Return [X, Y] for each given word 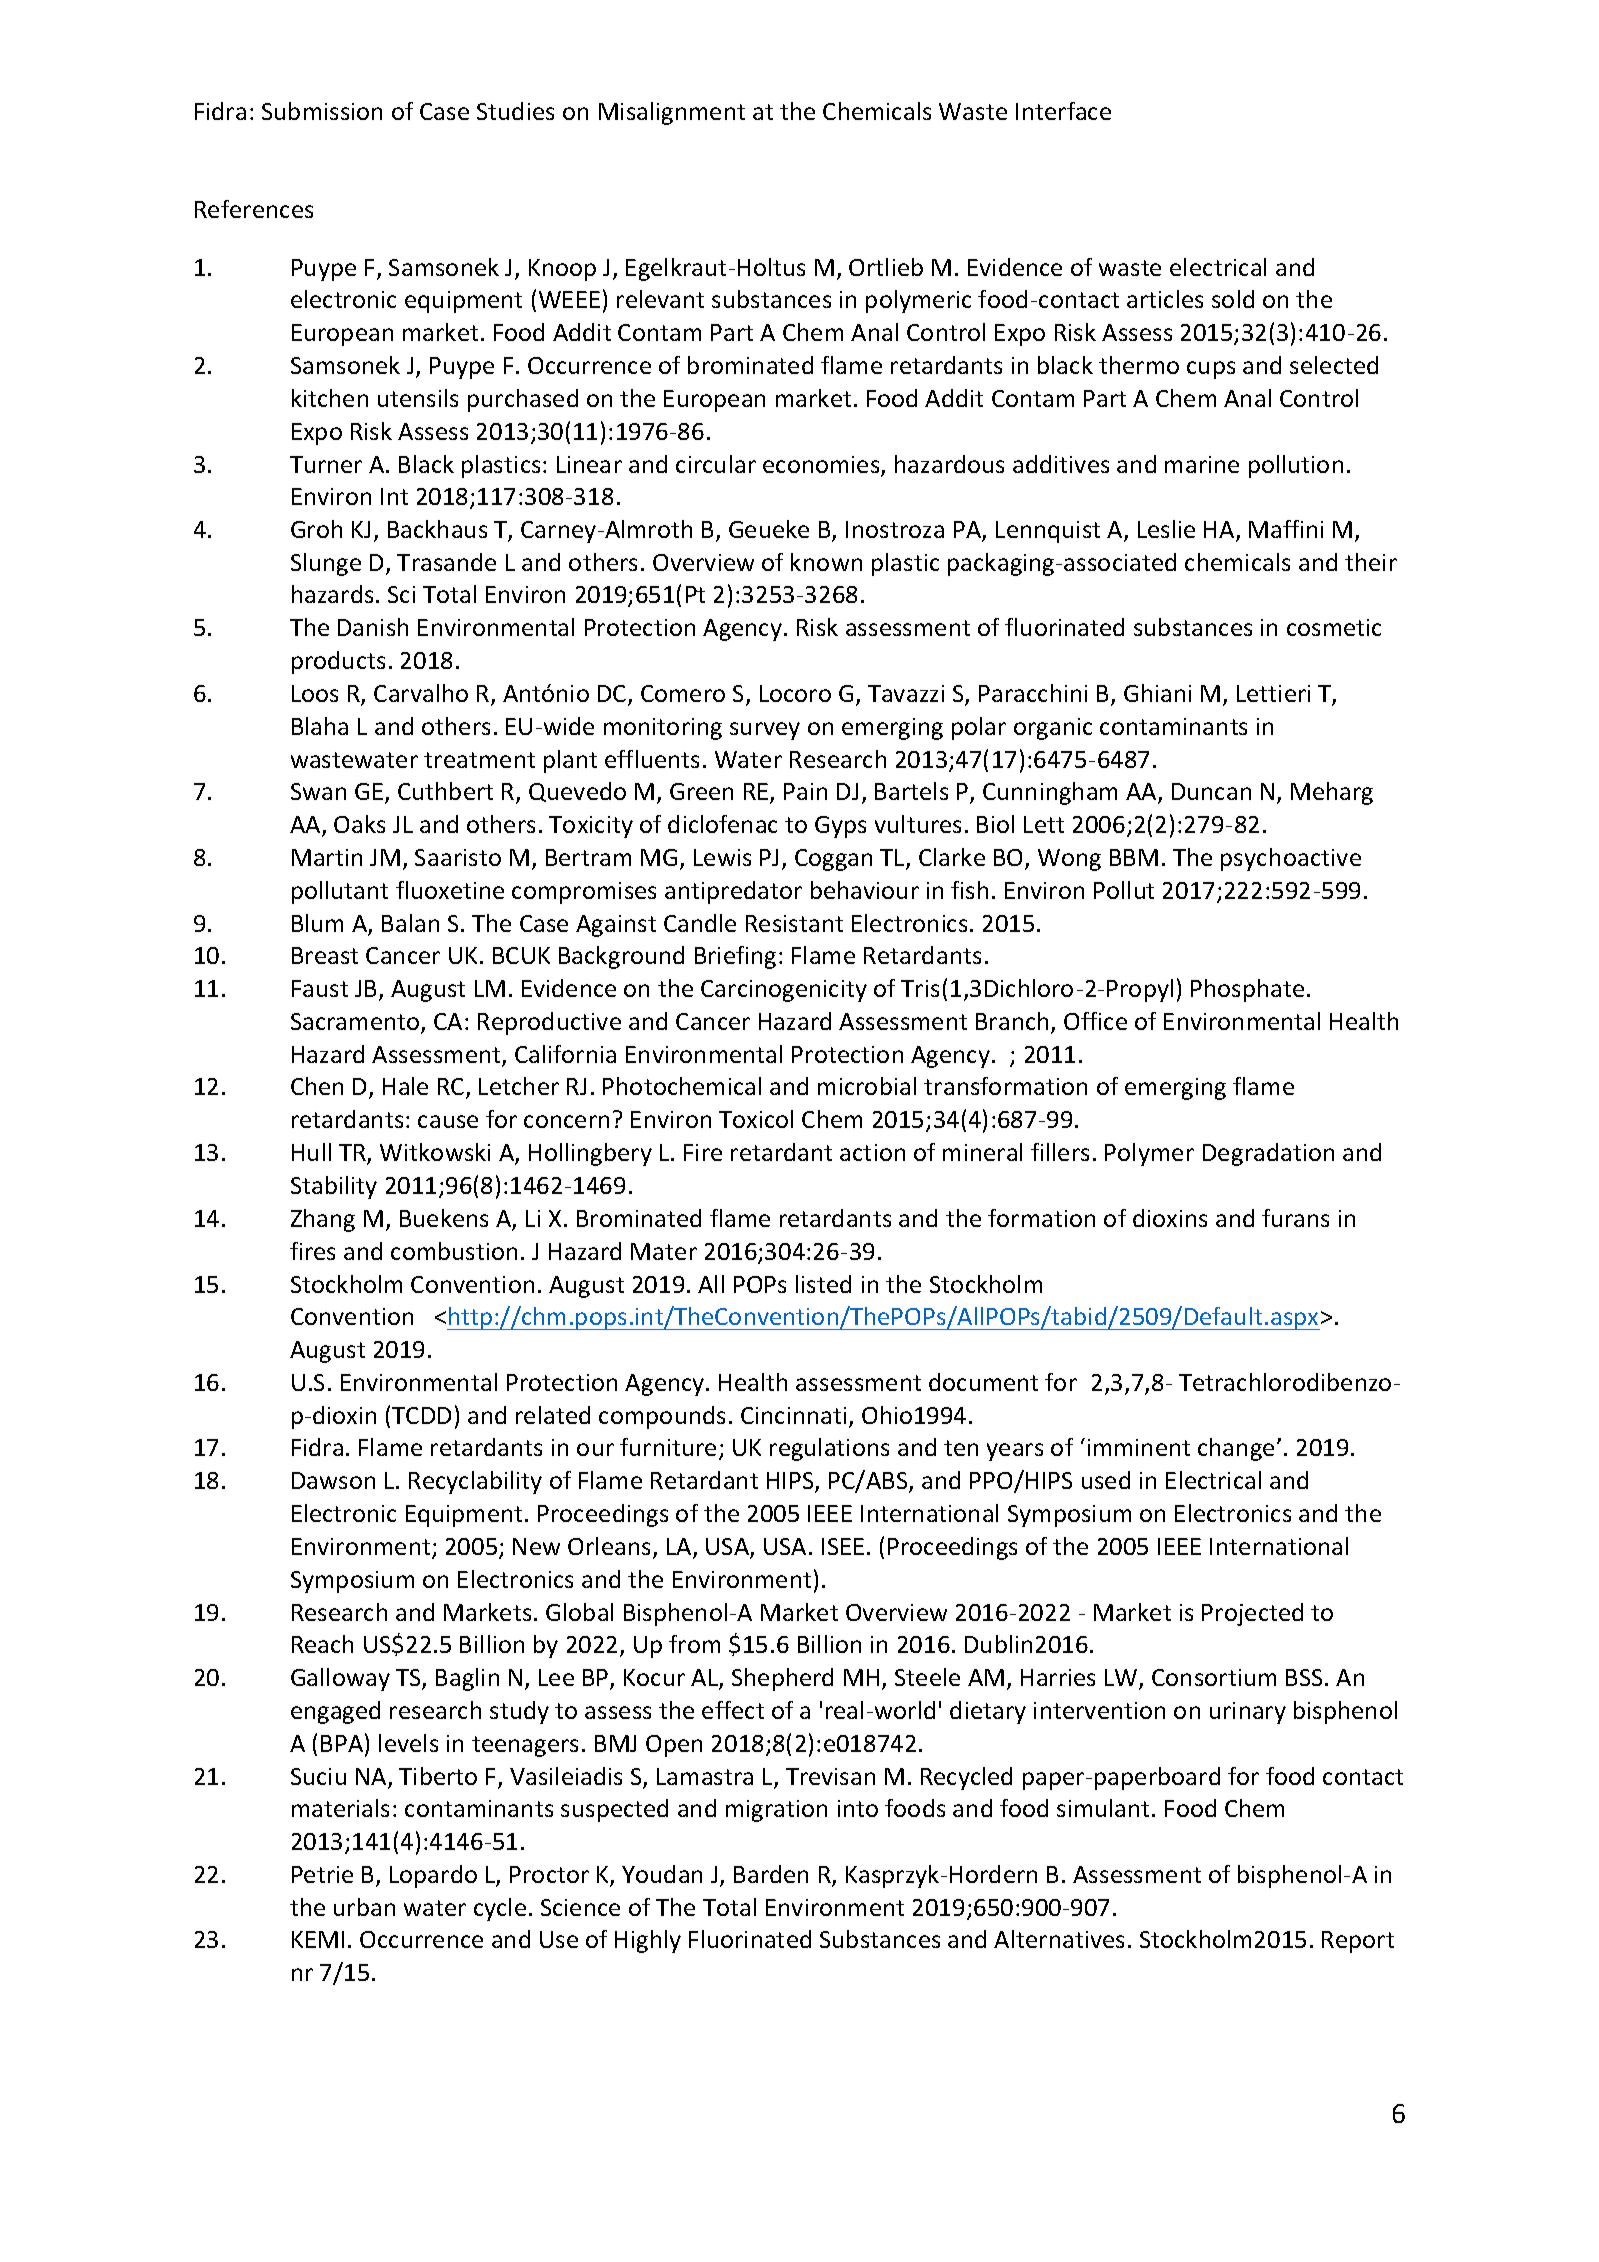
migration [776, 1811]
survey [765, 731]
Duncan [1211, 791]
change [1236, 1449]
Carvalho [421, 693]
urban [364, 1907]
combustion [454, 1251]
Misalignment [672, 113]
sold [1233, 299]
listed [823, 1284]
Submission [322, 111]
